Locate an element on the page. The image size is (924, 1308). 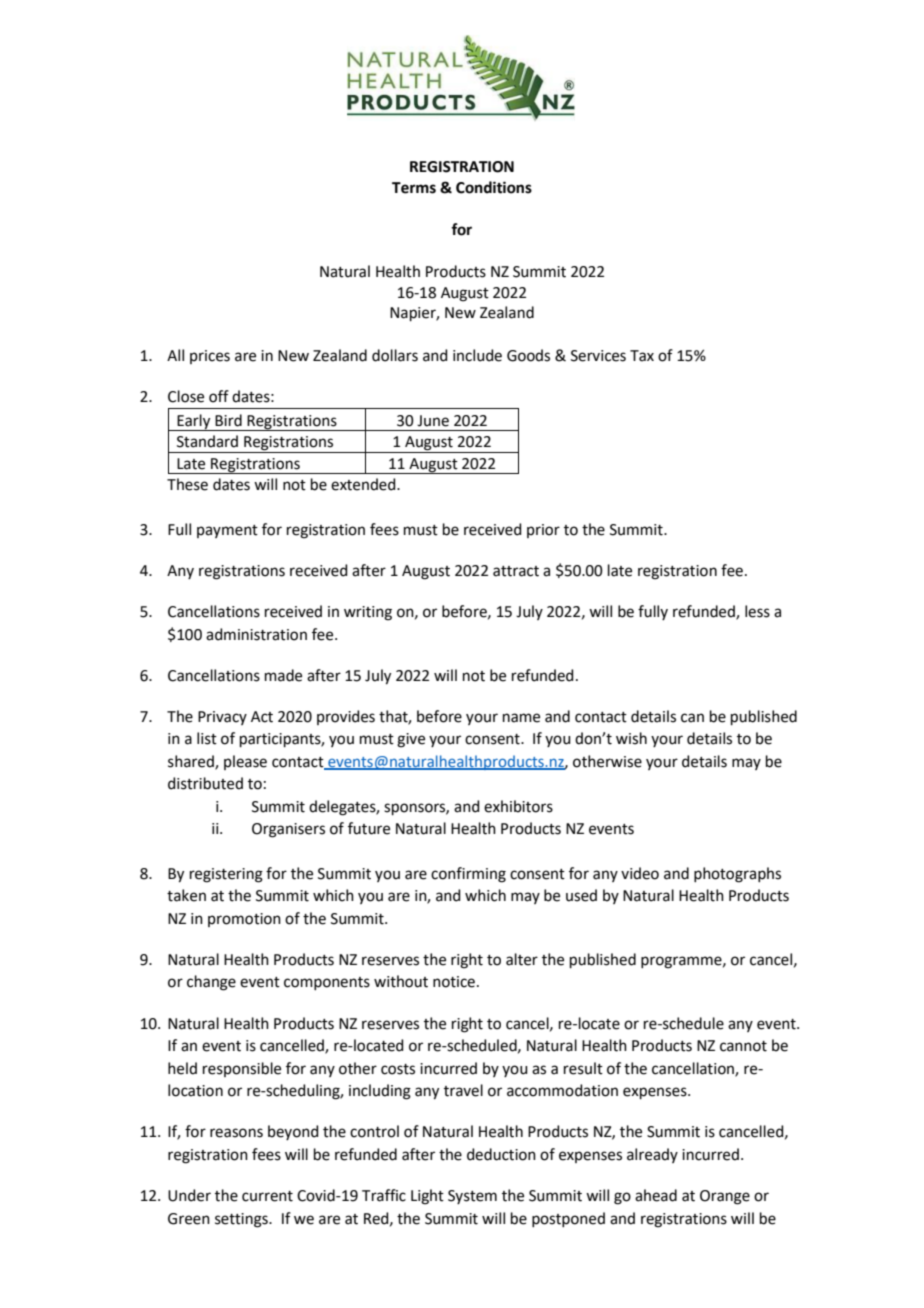
System is located at coordinates (472, 1197).
